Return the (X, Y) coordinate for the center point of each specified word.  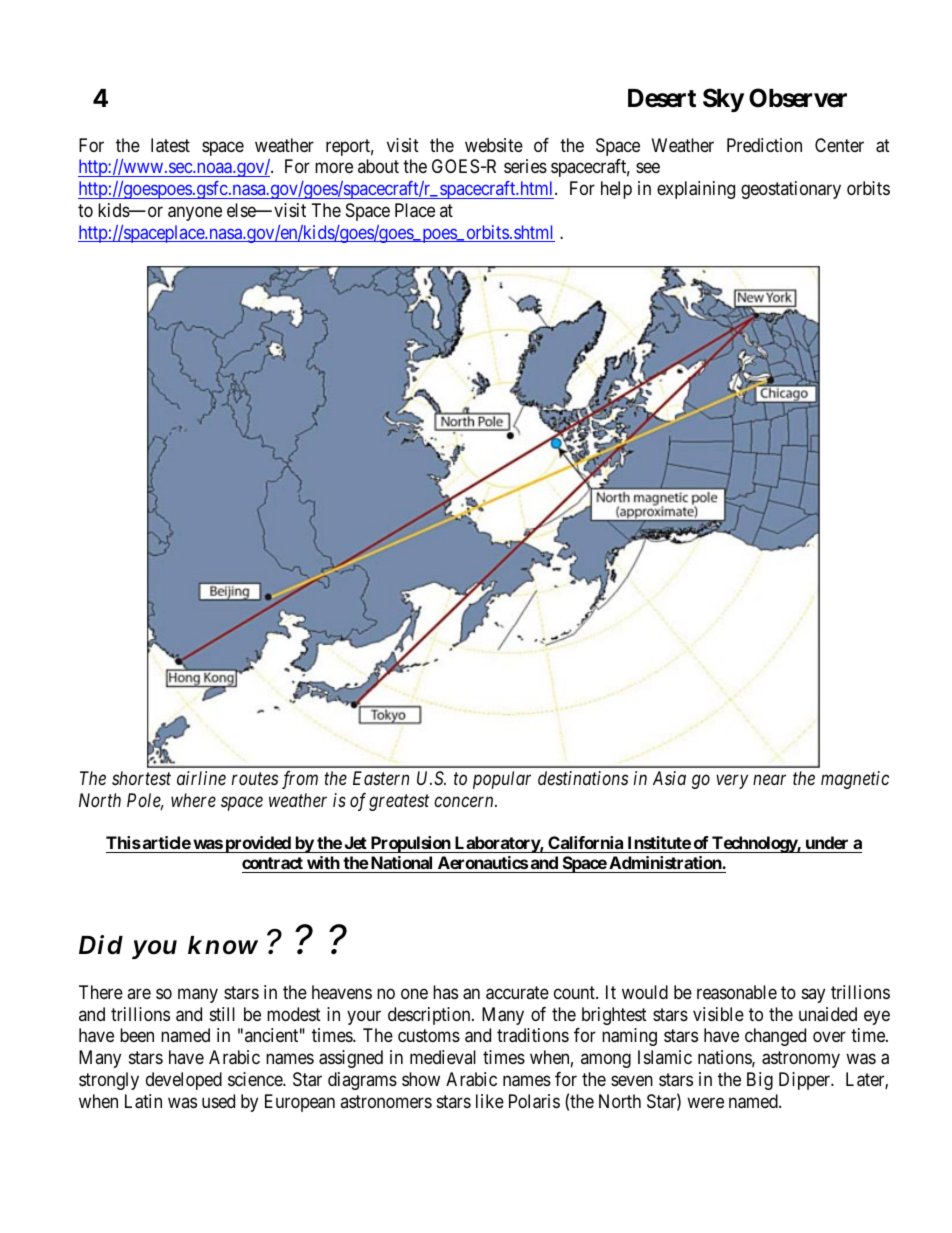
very (732, 782)
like (490, 1101)
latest (170, 145)
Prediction (764, 145)
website (494, 145)
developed (184, 1081)
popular (502, 780)
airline (201, 778)
